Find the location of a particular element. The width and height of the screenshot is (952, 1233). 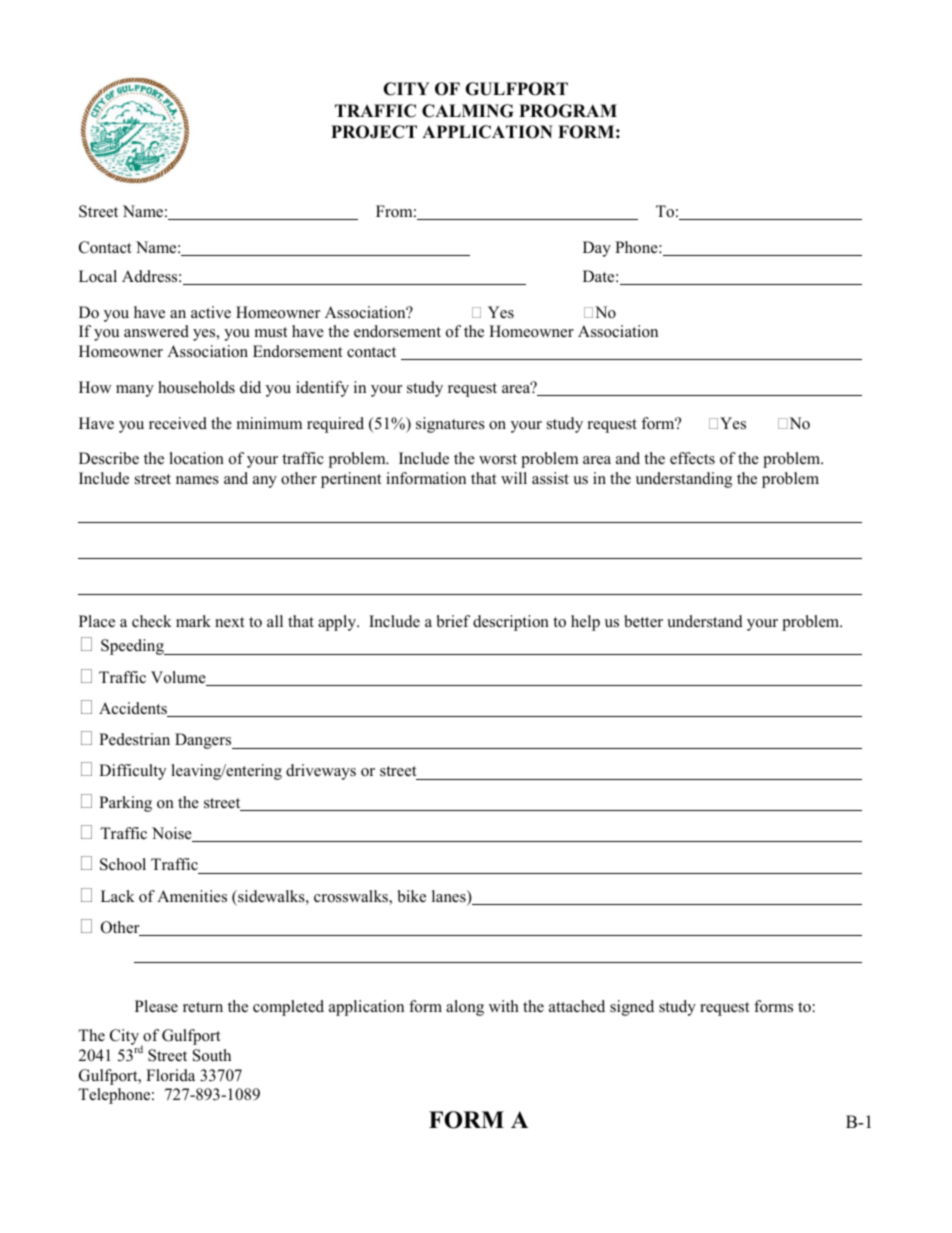

received is located at coordinates (178, 423).
